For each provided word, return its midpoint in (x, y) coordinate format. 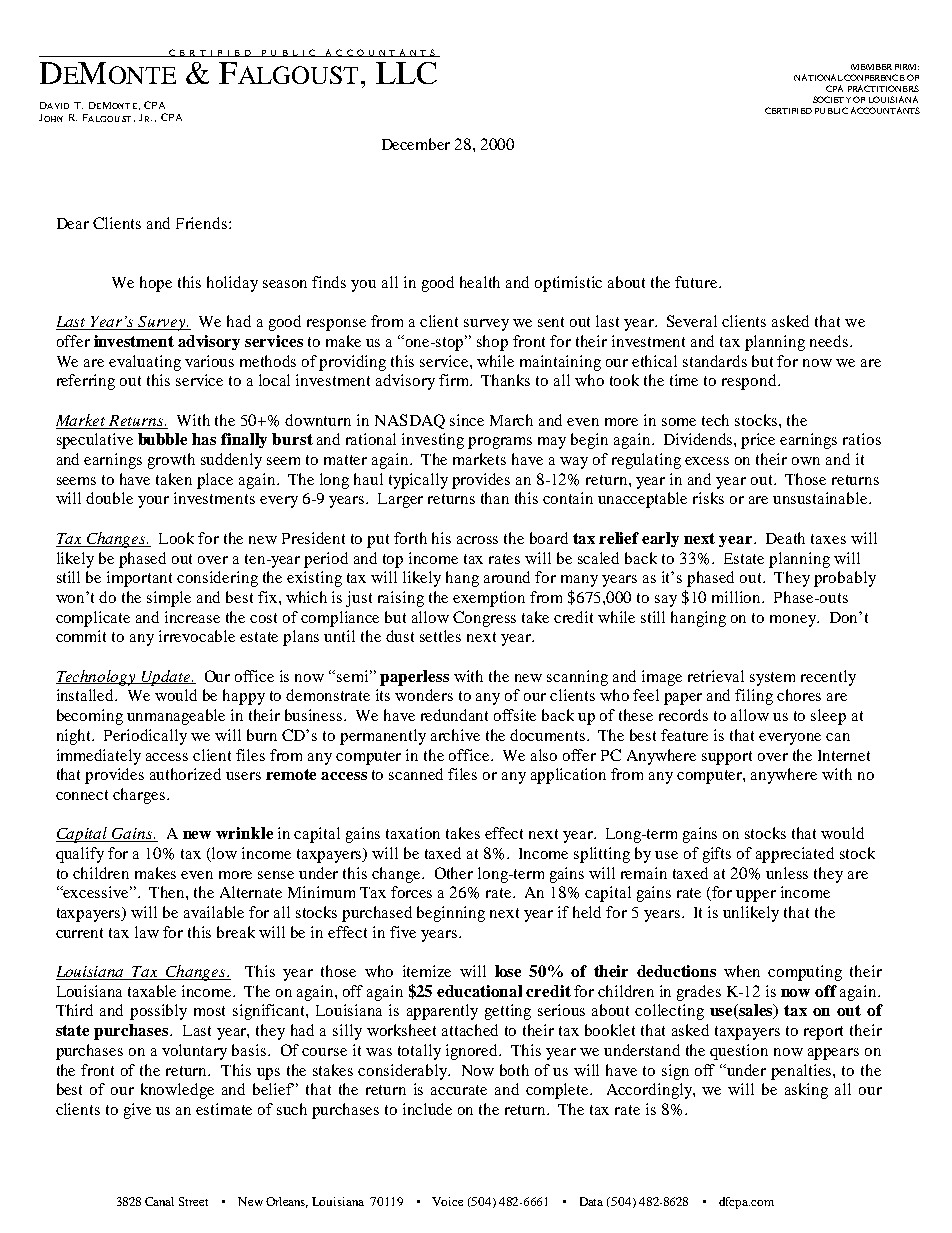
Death (785, 538)
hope (156, 284)
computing (805, 973)
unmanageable (176, 717)
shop (492, 343)
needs (830, 341)
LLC (406, 73)
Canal (159, 1201)
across (477, 540)
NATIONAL (818, 77)
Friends (203, 223)
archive (455, 735)
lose (508, 971)
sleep (828, 717)
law (147, 932)
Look (176, 538)
